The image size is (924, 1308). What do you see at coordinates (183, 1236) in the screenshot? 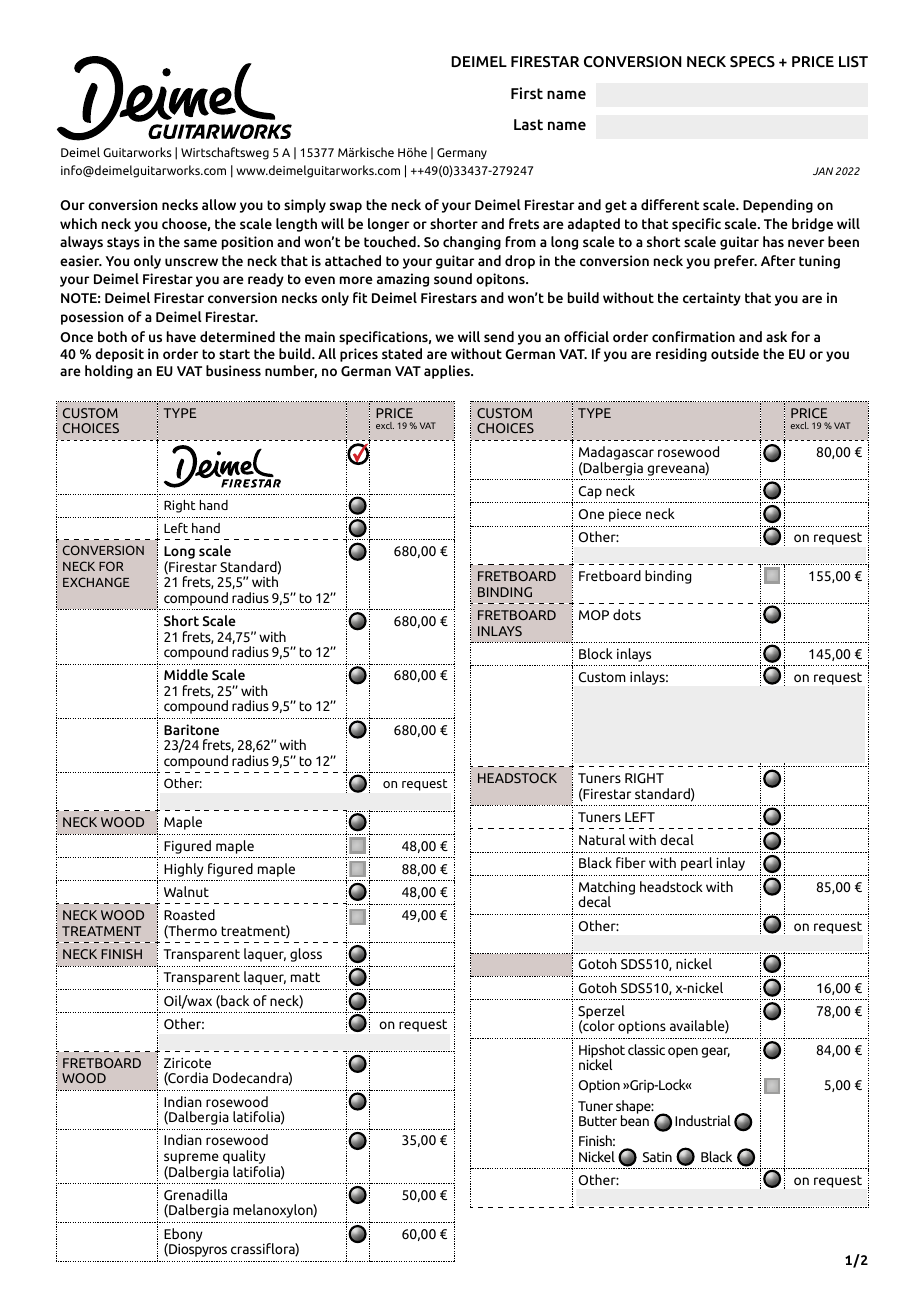
I see `Ebony` at bounding box center [183, 1236].
